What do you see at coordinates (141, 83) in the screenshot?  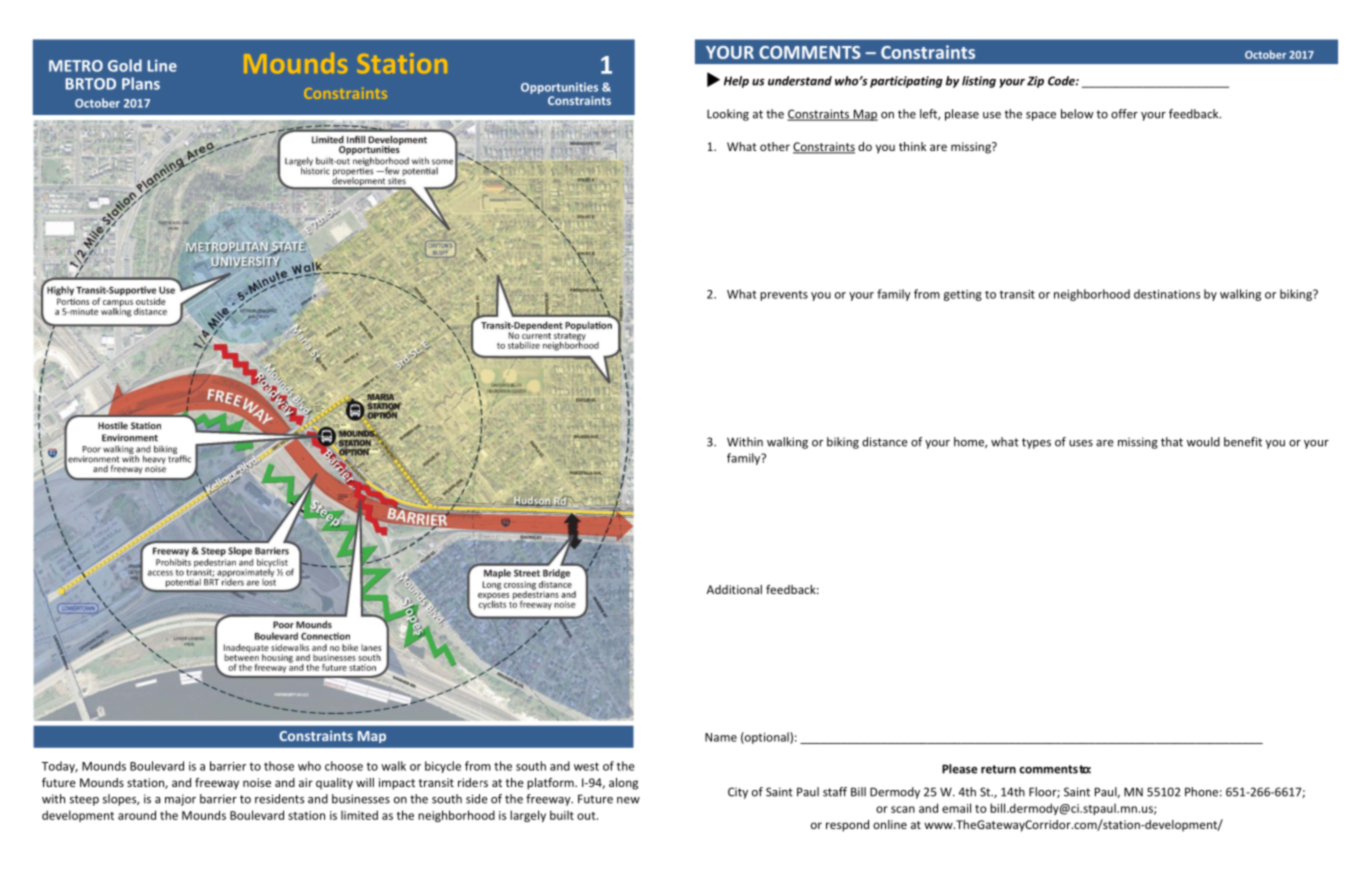 I see `Plans` at bounding box center [141, 83].
